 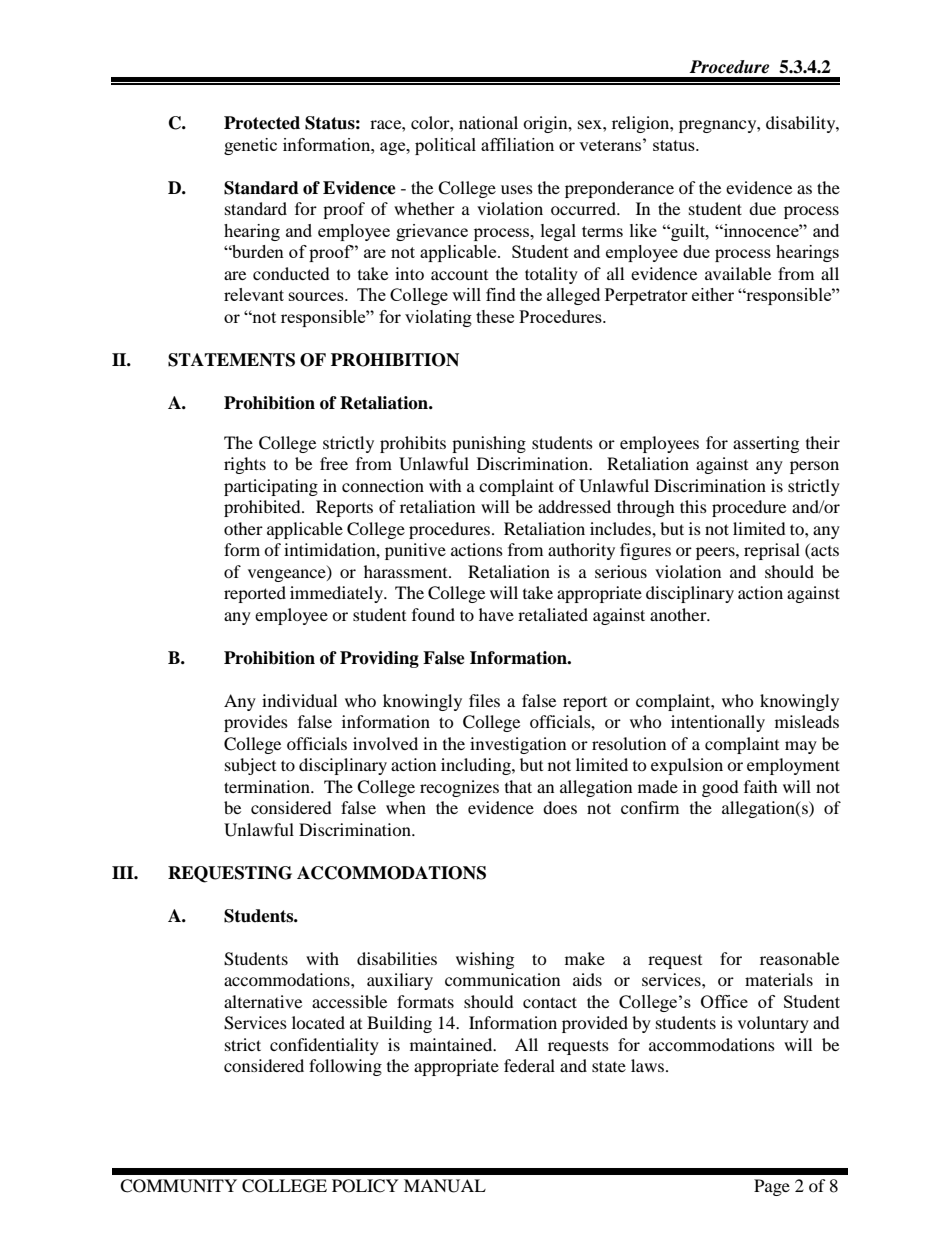 I want to click on MANUAL, so click(x=445, y=1186).
